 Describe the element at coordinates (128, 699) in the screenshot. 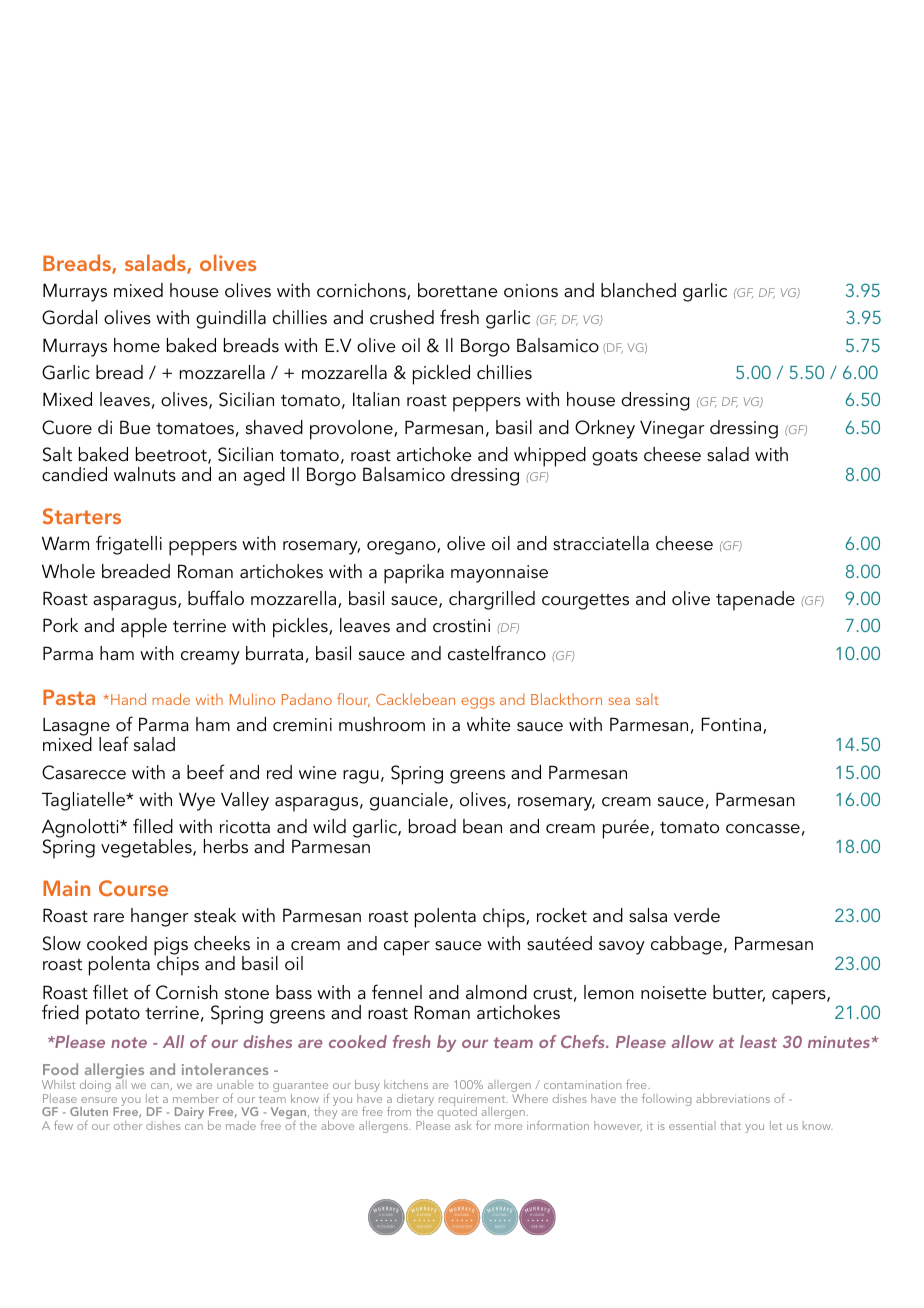

I see `Hand` at that location.
